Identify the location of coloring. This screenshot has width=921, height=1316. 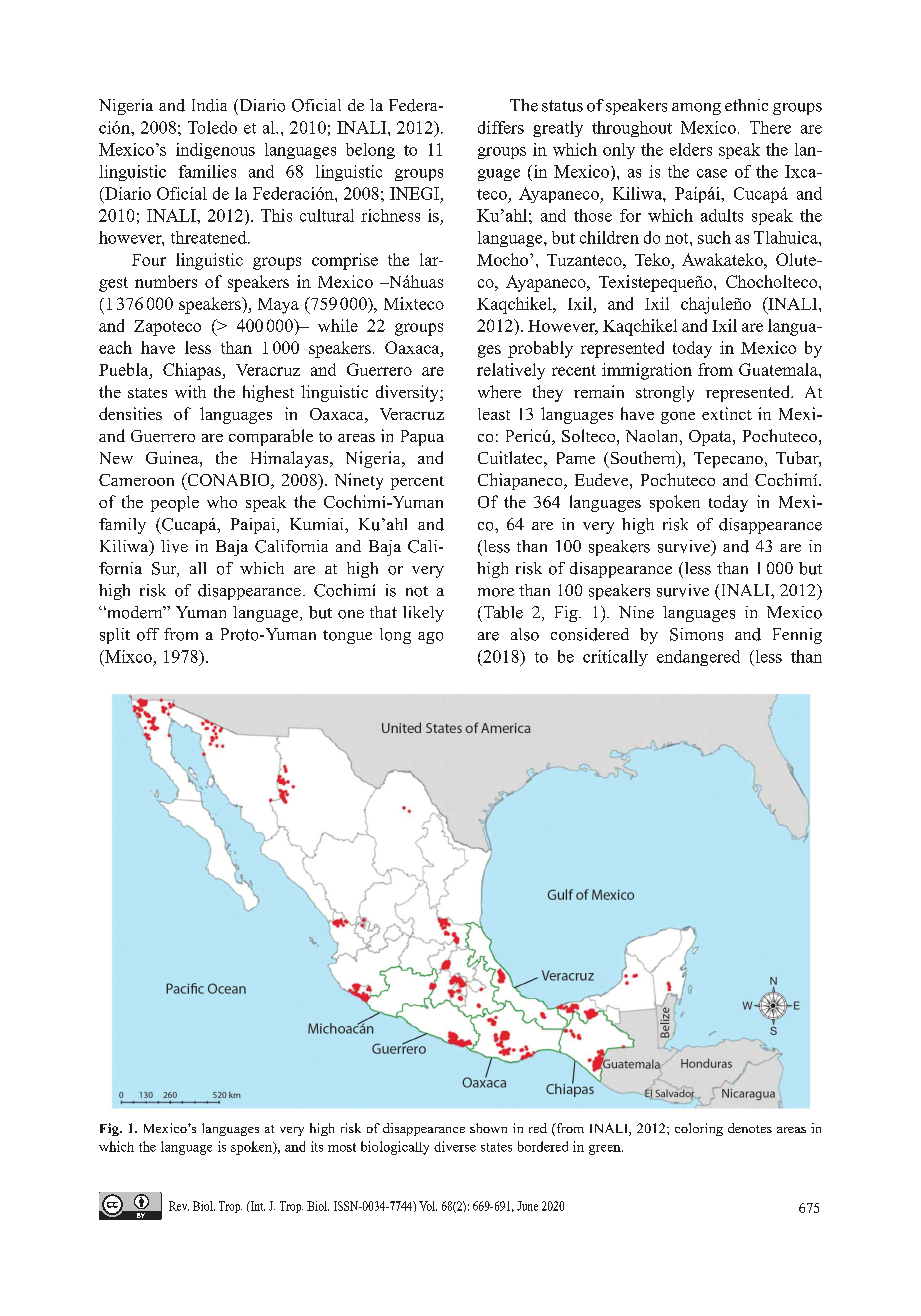
(699, 1129).
